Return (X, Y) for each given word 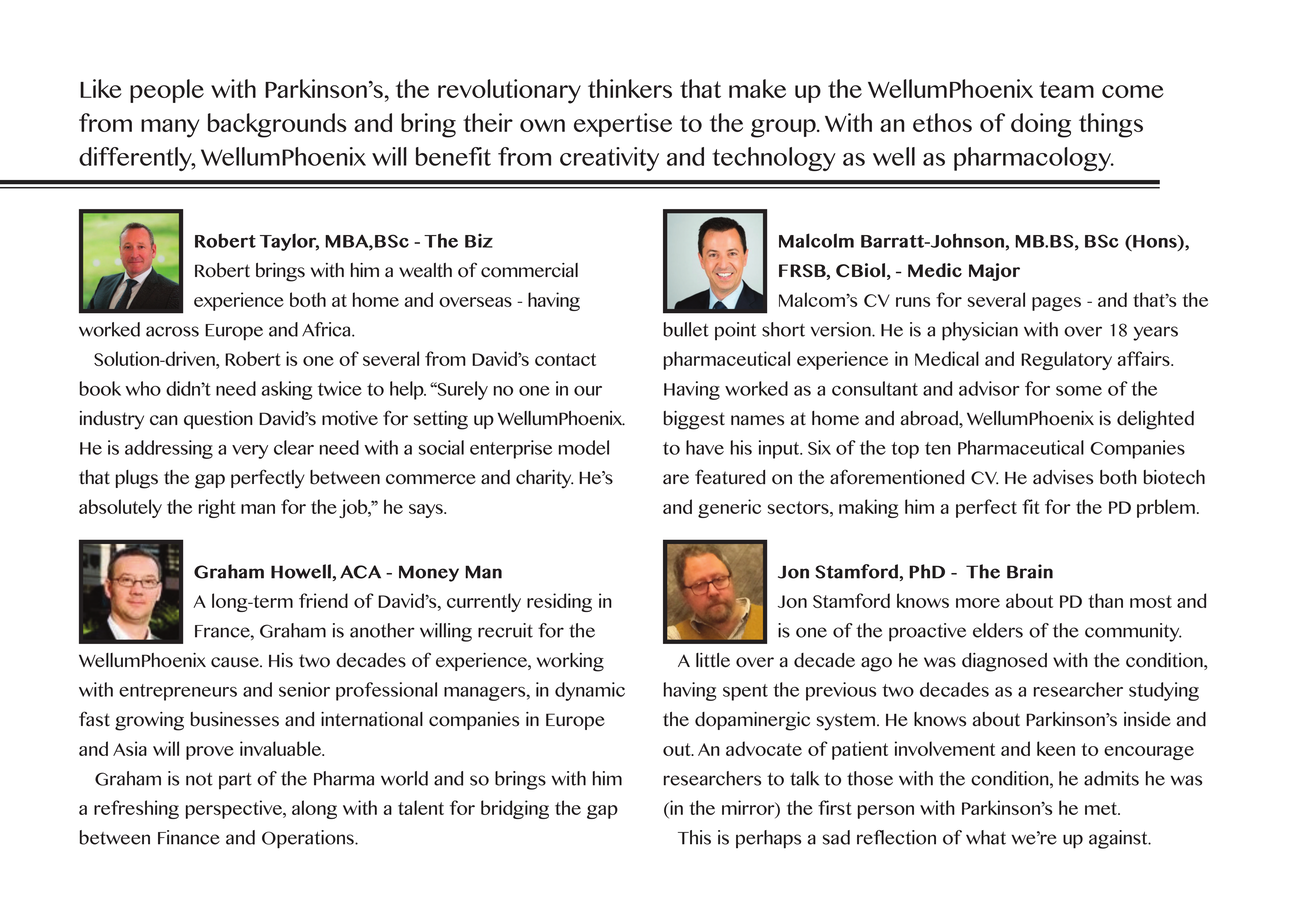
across (172, 331)
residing (559, 602)
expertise (623, 125)
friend (323, 600)
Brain (1030, 571)
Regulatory (1066, 360)
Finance (189, 837)
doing (1041, 125)
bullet (686, 329)
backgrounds (277, 125)
